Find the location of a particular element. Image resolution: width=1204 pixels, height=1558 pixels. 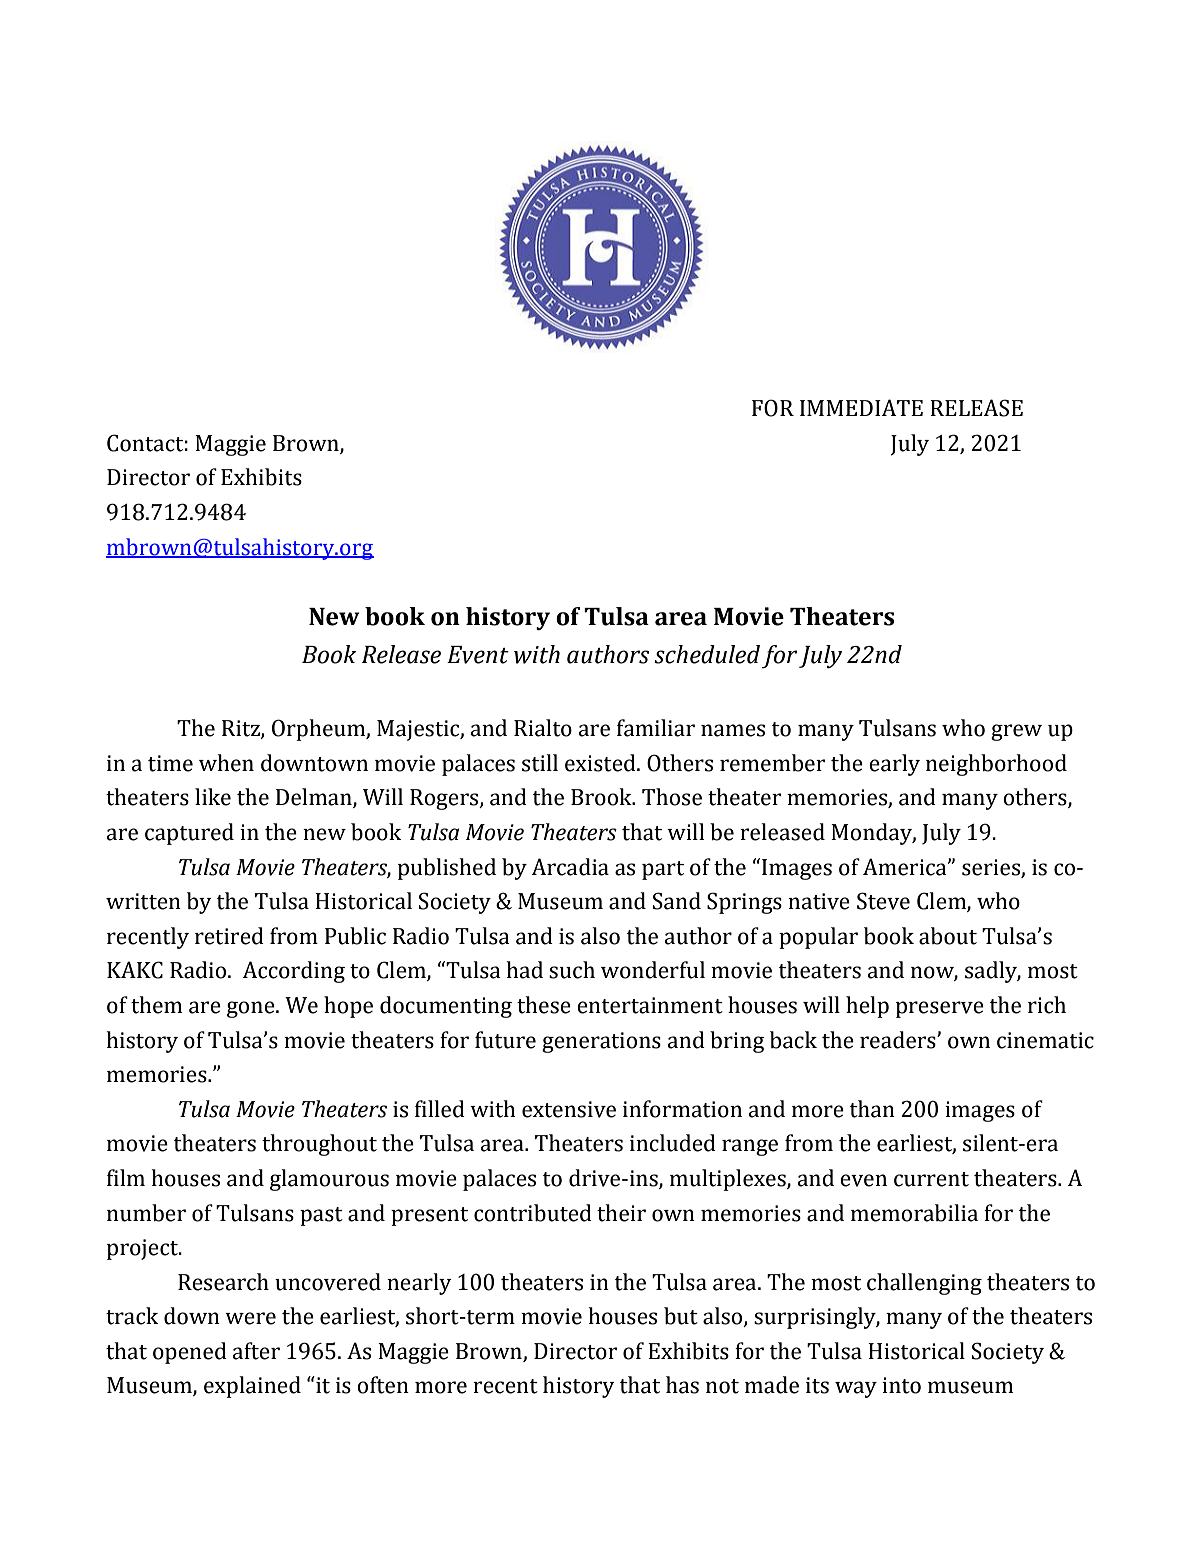

when is located at coordinates (226, 763).
